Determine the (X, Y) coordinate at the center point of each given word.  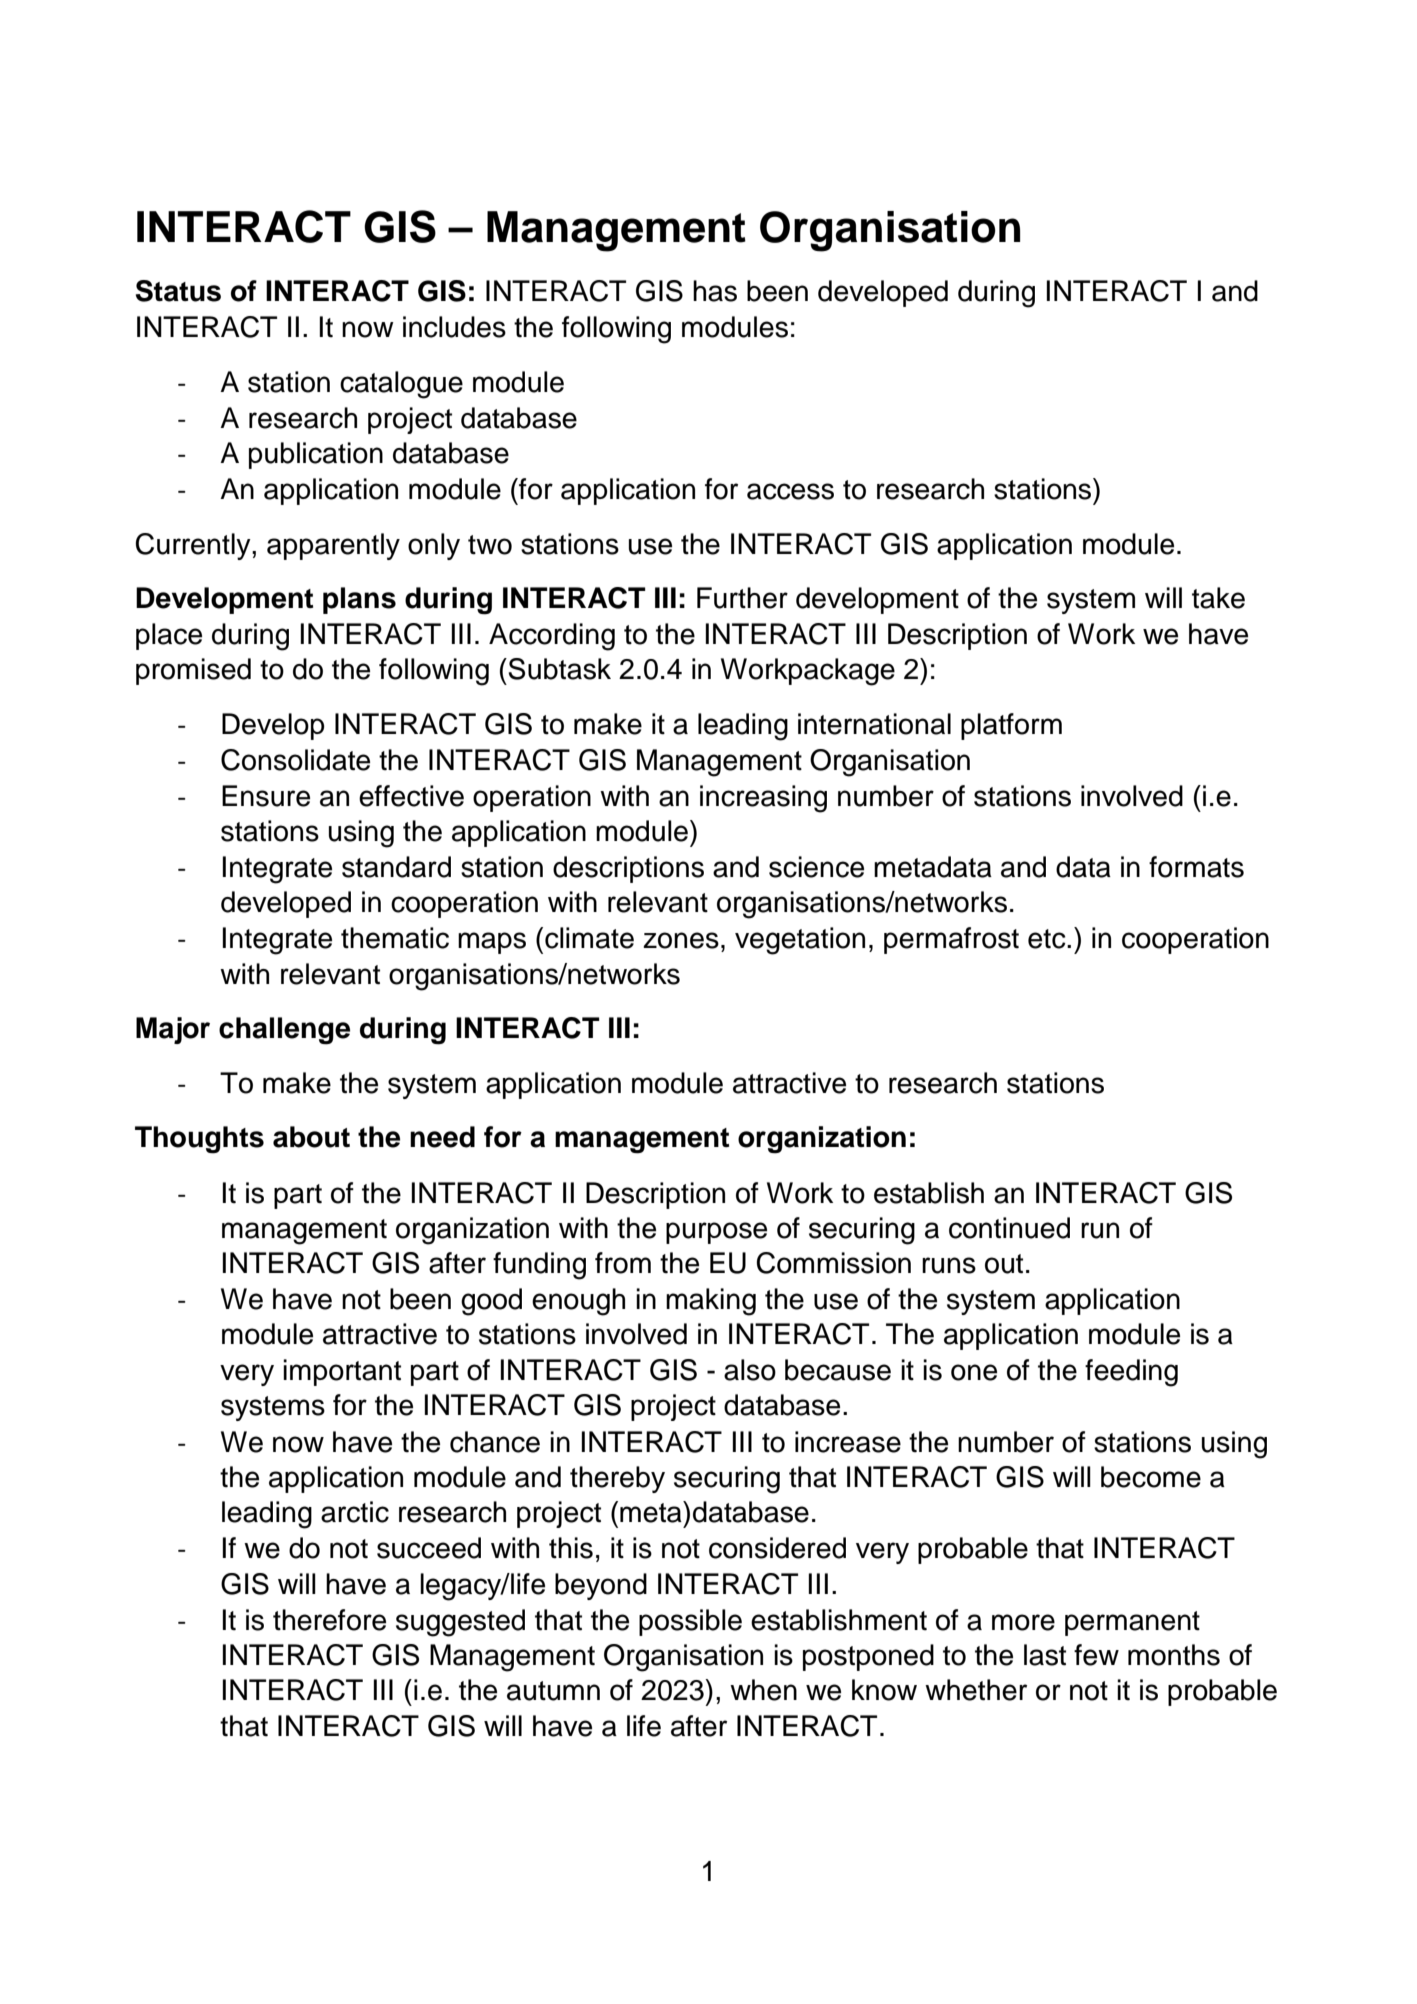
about (311, 1137)
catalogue (401, 385)
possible (690, 1622)
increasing (763, 799)
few (1096, 1655)
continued (1009, 1228)
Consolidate (295, 760)
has (715, 291)
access (790, 491)
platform (1011, 726)
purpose (716, 1233)
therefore (329, 1620)
